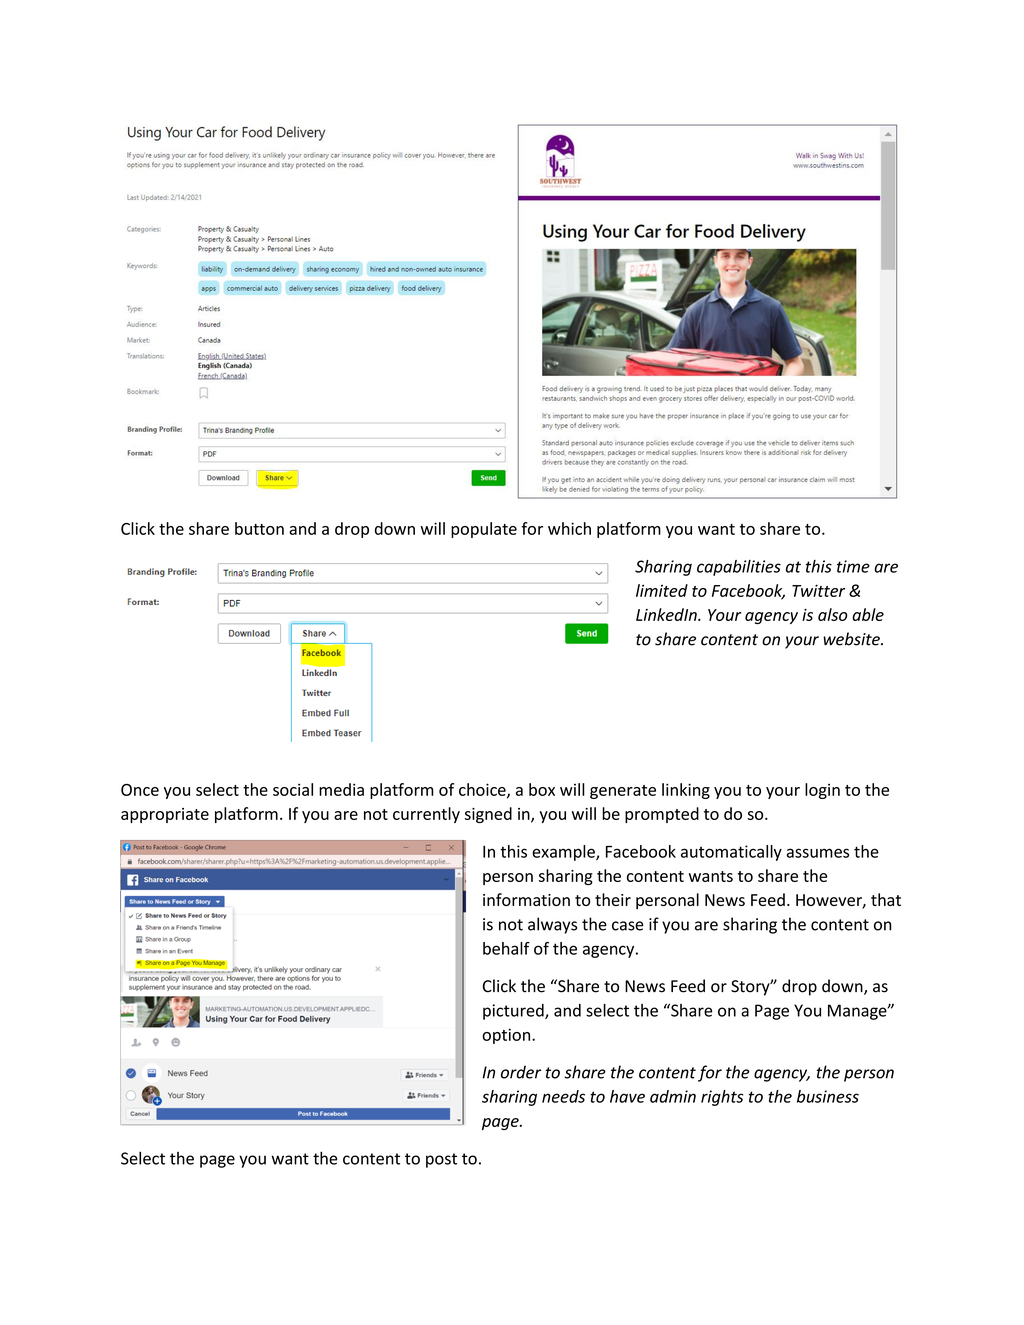 The width and height of the screenshot is (1024, 1325). What do you see at coordinates (441, 1160) in the screenshot?
I see `post` at bounding box center [441, 1160].
